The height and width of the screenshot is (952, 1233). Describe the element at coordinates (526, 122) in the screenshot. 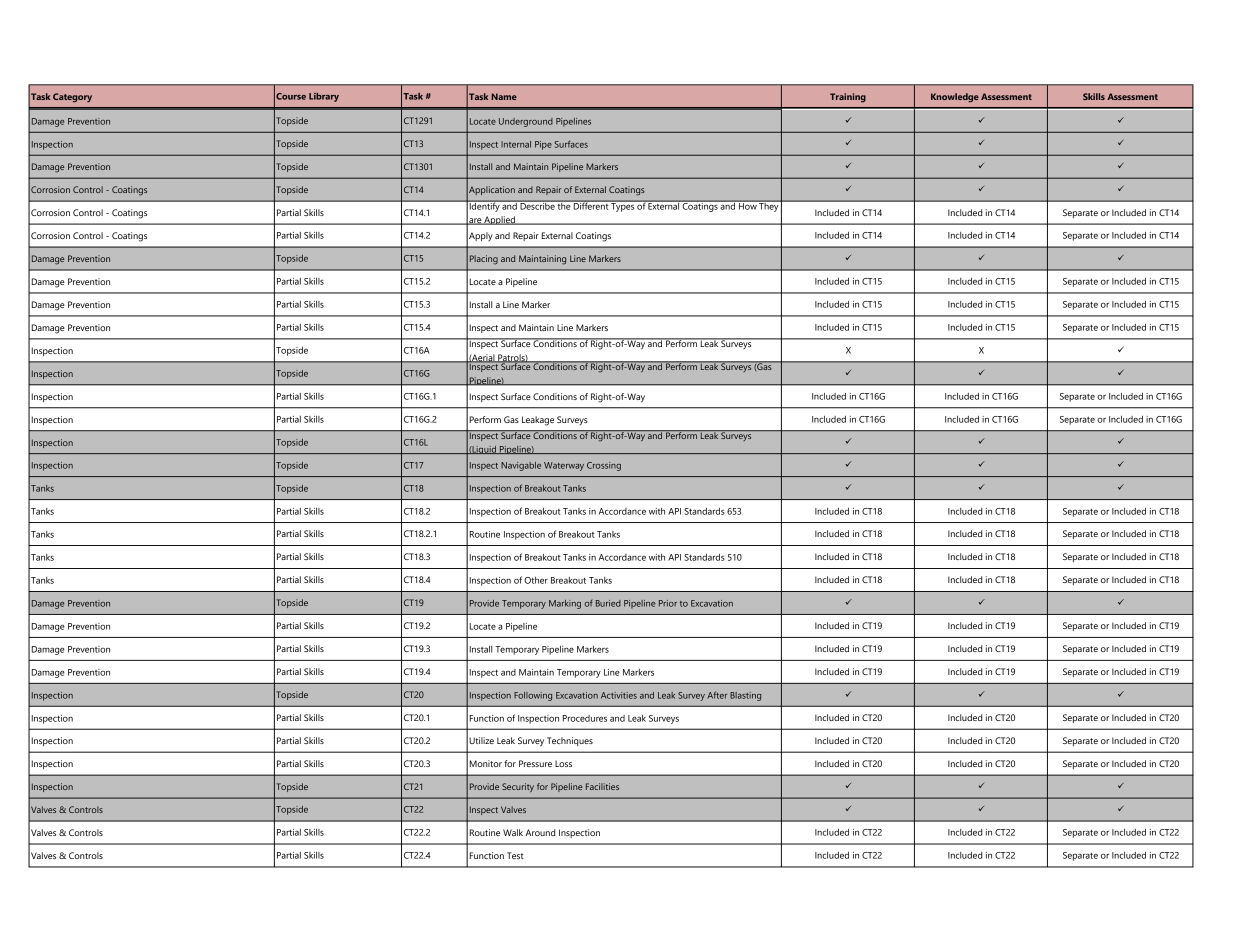

I see `Underground` at that location.
